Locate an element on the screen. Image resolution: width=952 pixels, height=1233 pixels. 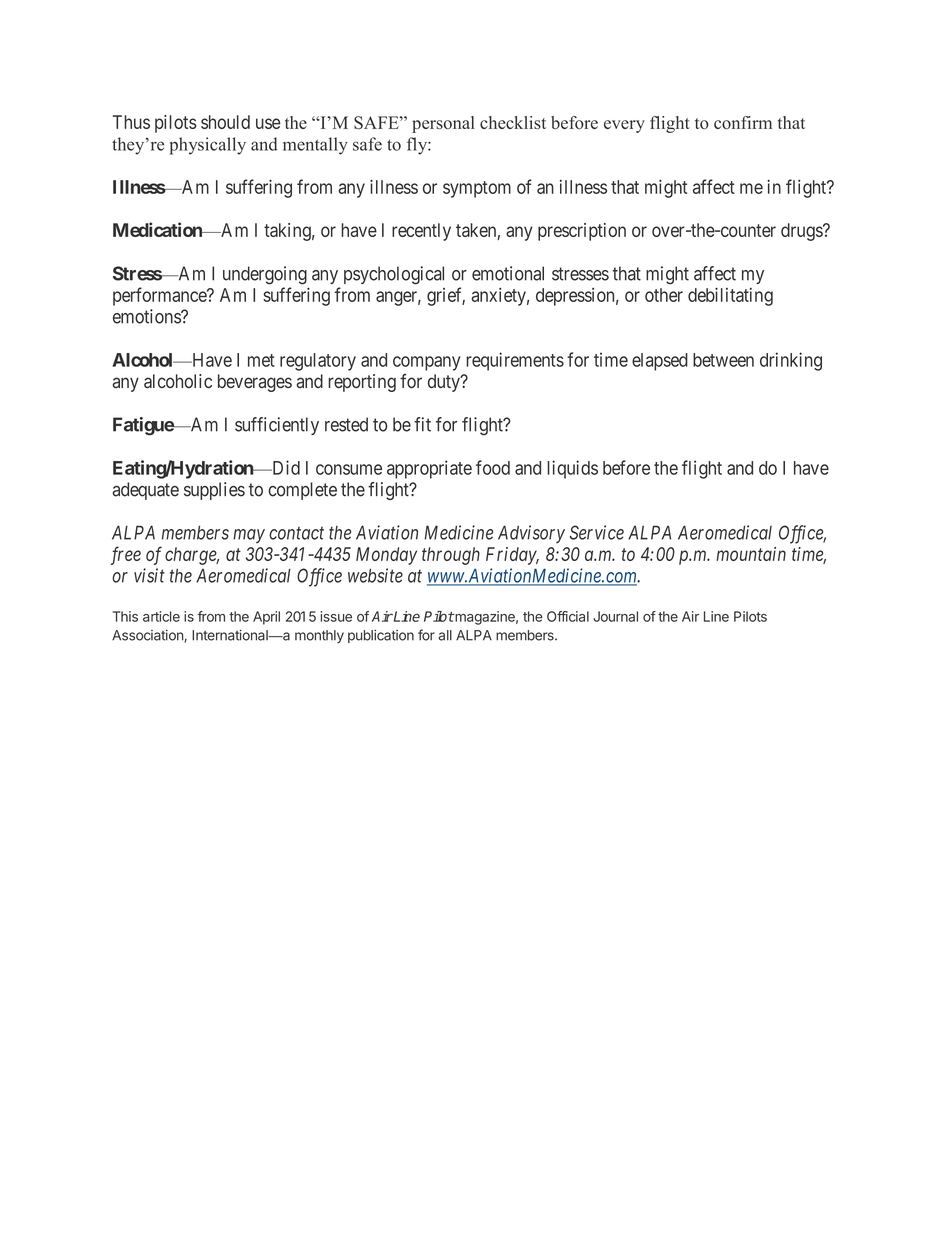
liquids is located at coordinates (572, 469).
